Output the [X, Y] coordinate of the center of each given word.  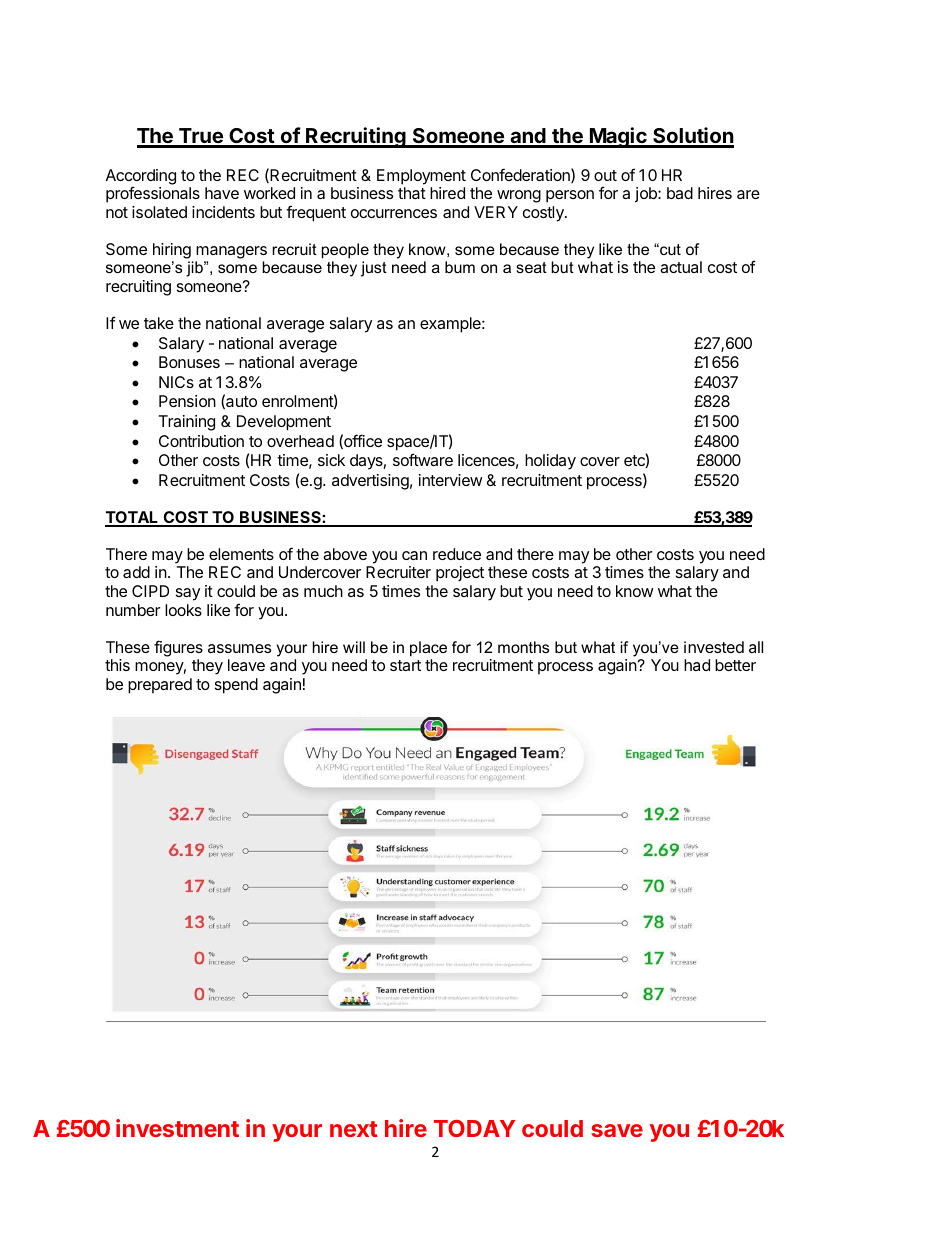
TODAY [474, 1128]
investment [177, 1128]
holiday [550, 462]
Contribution [201, 441]
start [405, 665]
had [697, 665]
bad [680, 193]
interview [451, 480]
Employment [421, 177]
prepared [160, 686]
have [222, 193]
